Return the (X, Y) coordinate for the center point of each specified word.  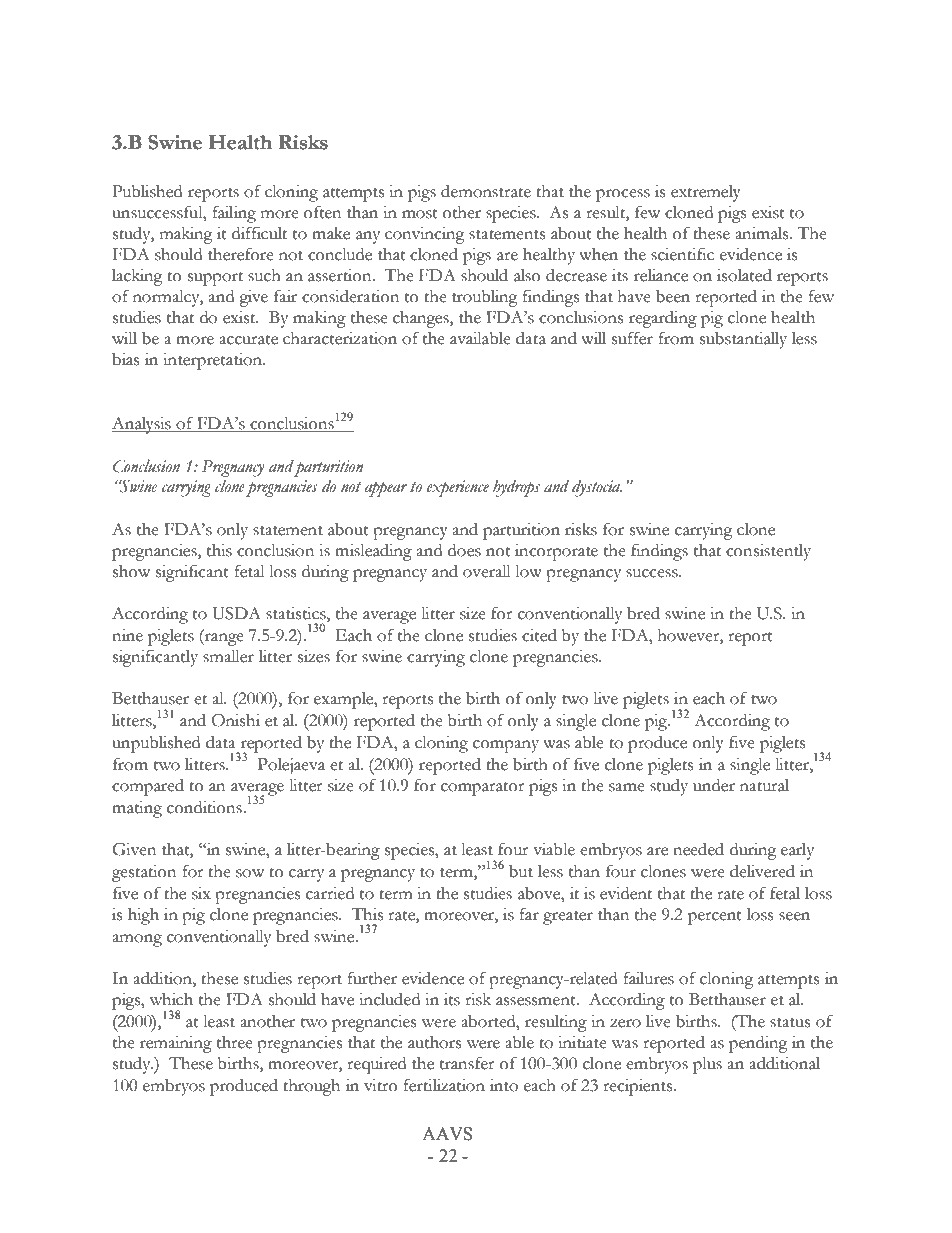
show (131, 571)
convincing (425, 235)
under (714, 785)
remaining (176, 1044)
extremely (706, 193)
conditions (205, 807)
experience (458, 488)
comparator (483, 789)
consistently (768, 552)
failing (234, 214)
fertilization (444, 1085)
